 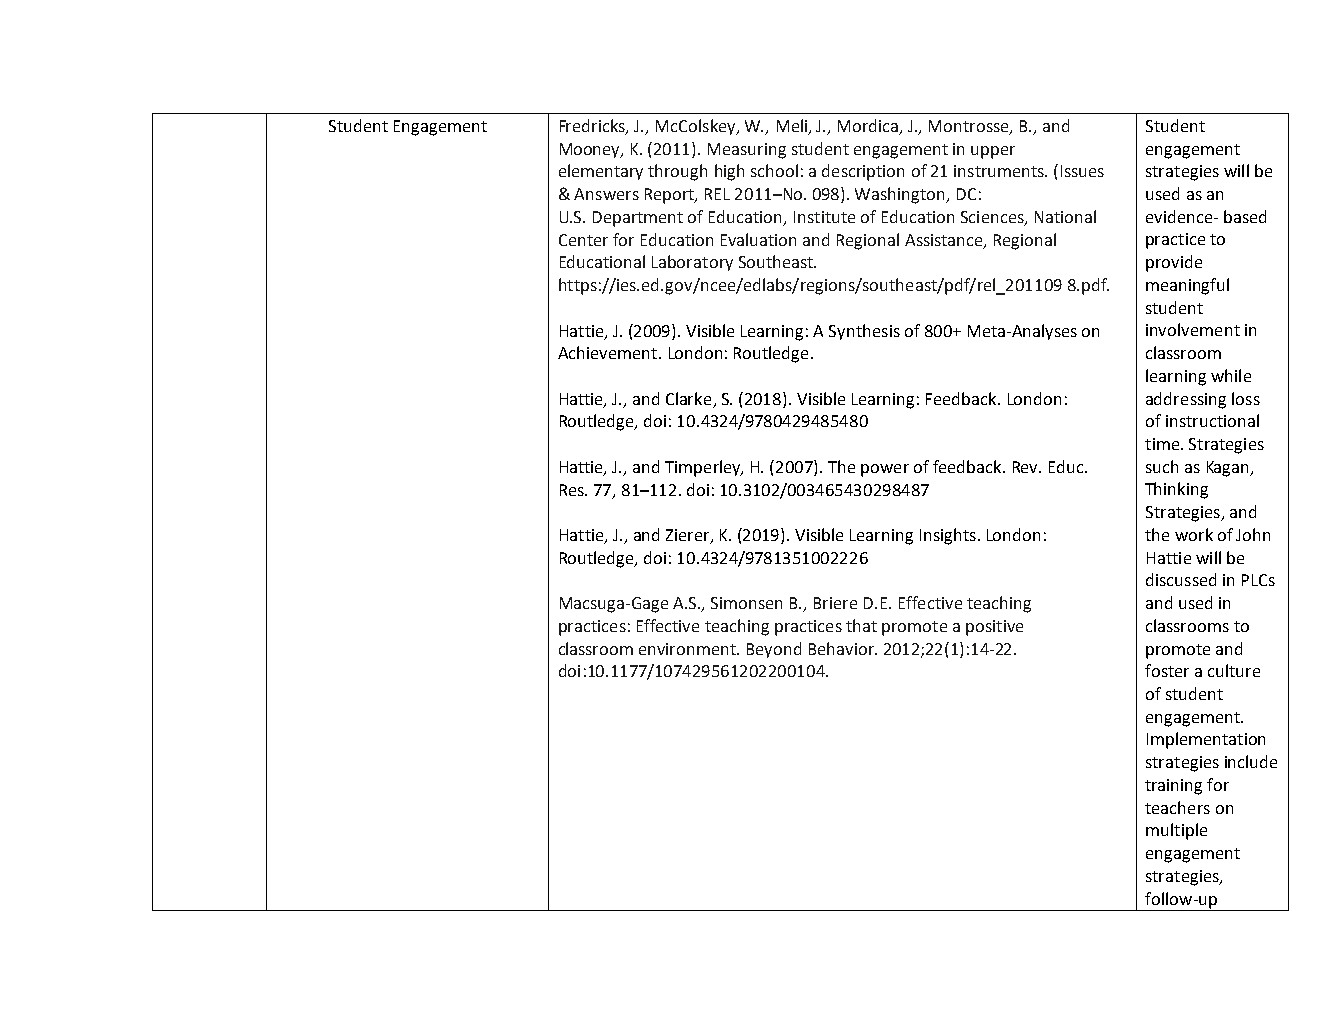 What do you see at coordinates (774, 650) in the page?
I see `Beyond` at bounding box center [774, 650].
